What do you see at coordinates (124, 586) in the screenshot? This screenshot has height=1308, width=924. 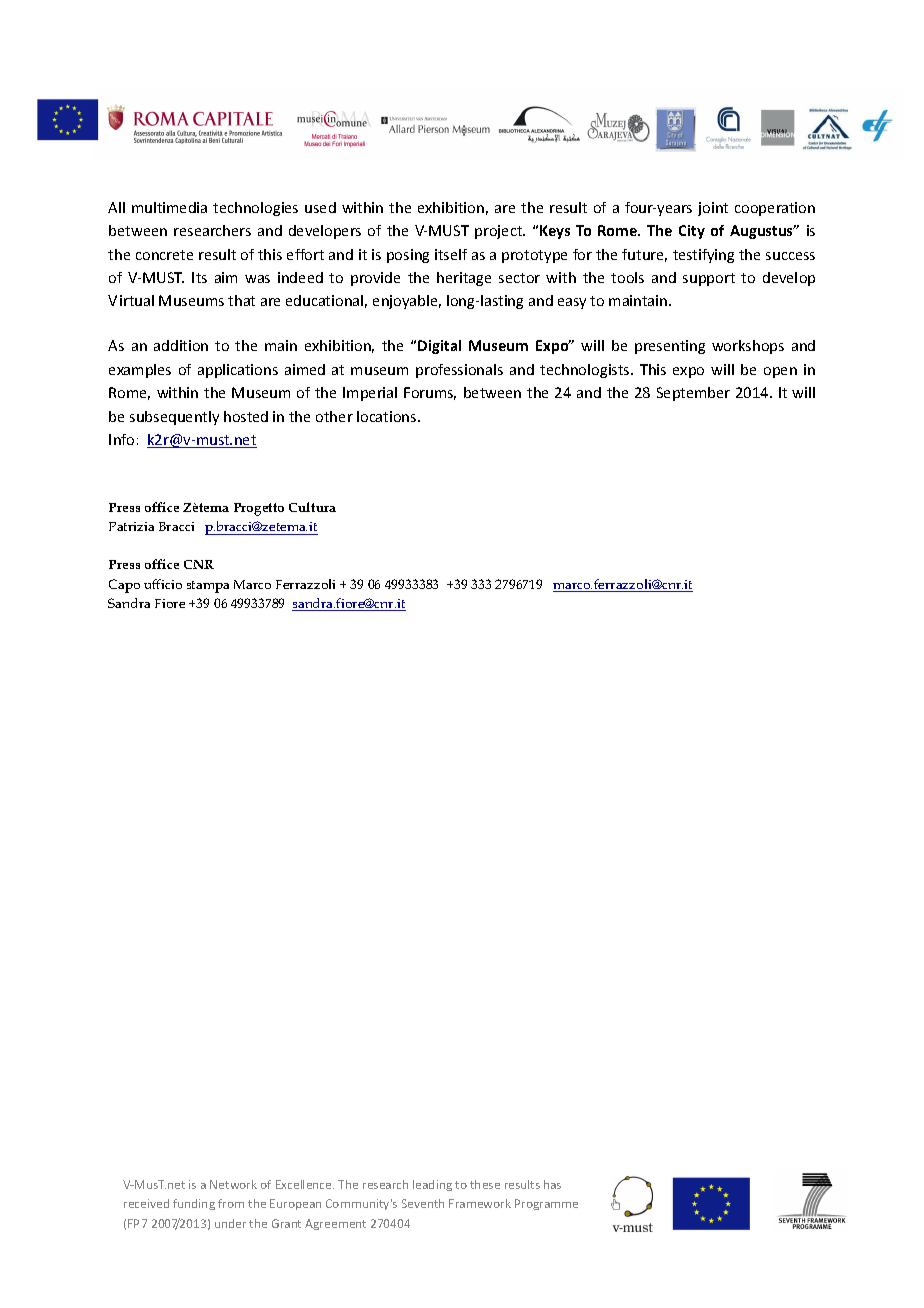 I see `Capo` at bounding box center [124, 586].
